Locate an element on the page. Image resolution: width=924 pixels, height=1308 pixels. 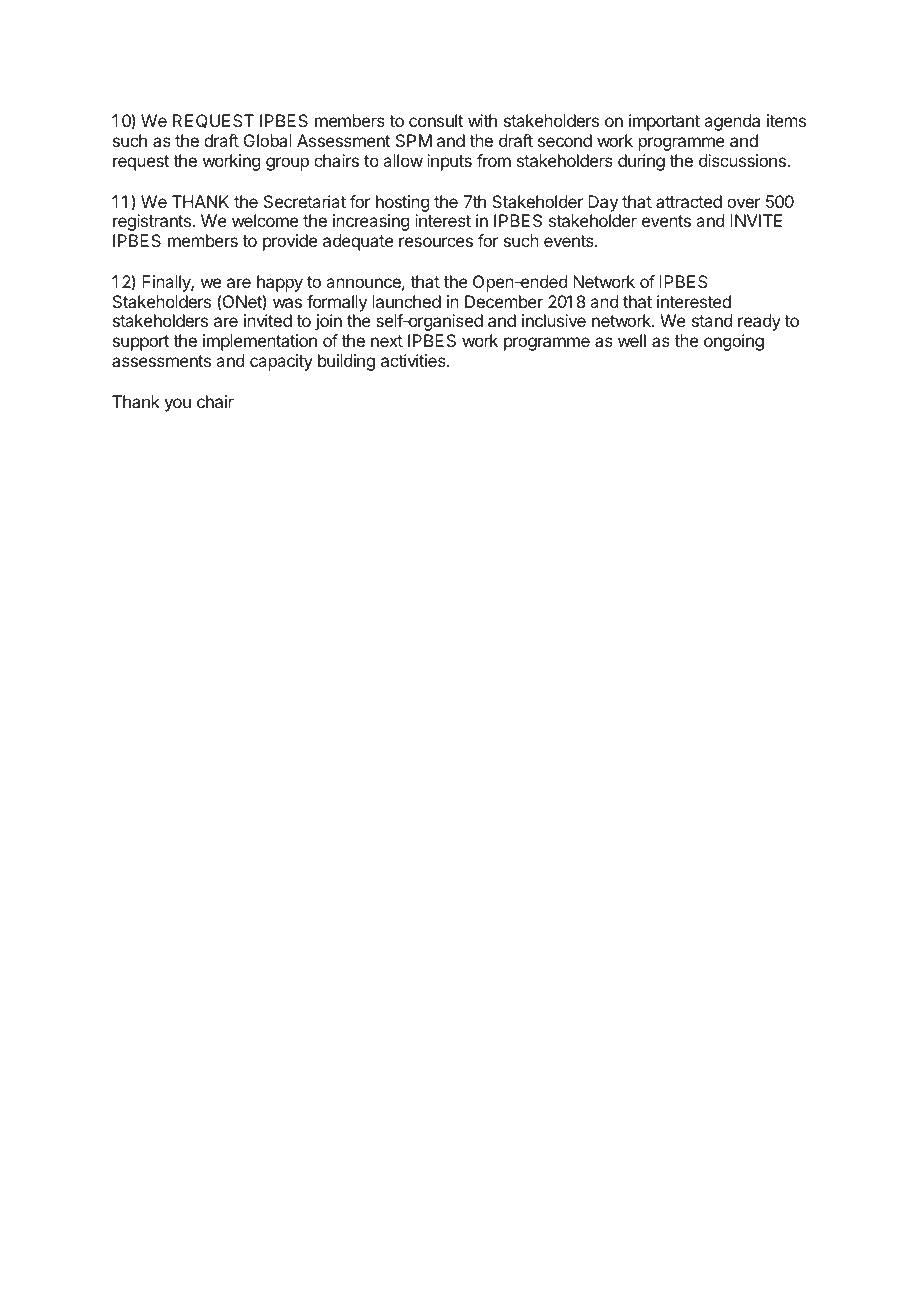
stand is located at coordinates (712, 320).
